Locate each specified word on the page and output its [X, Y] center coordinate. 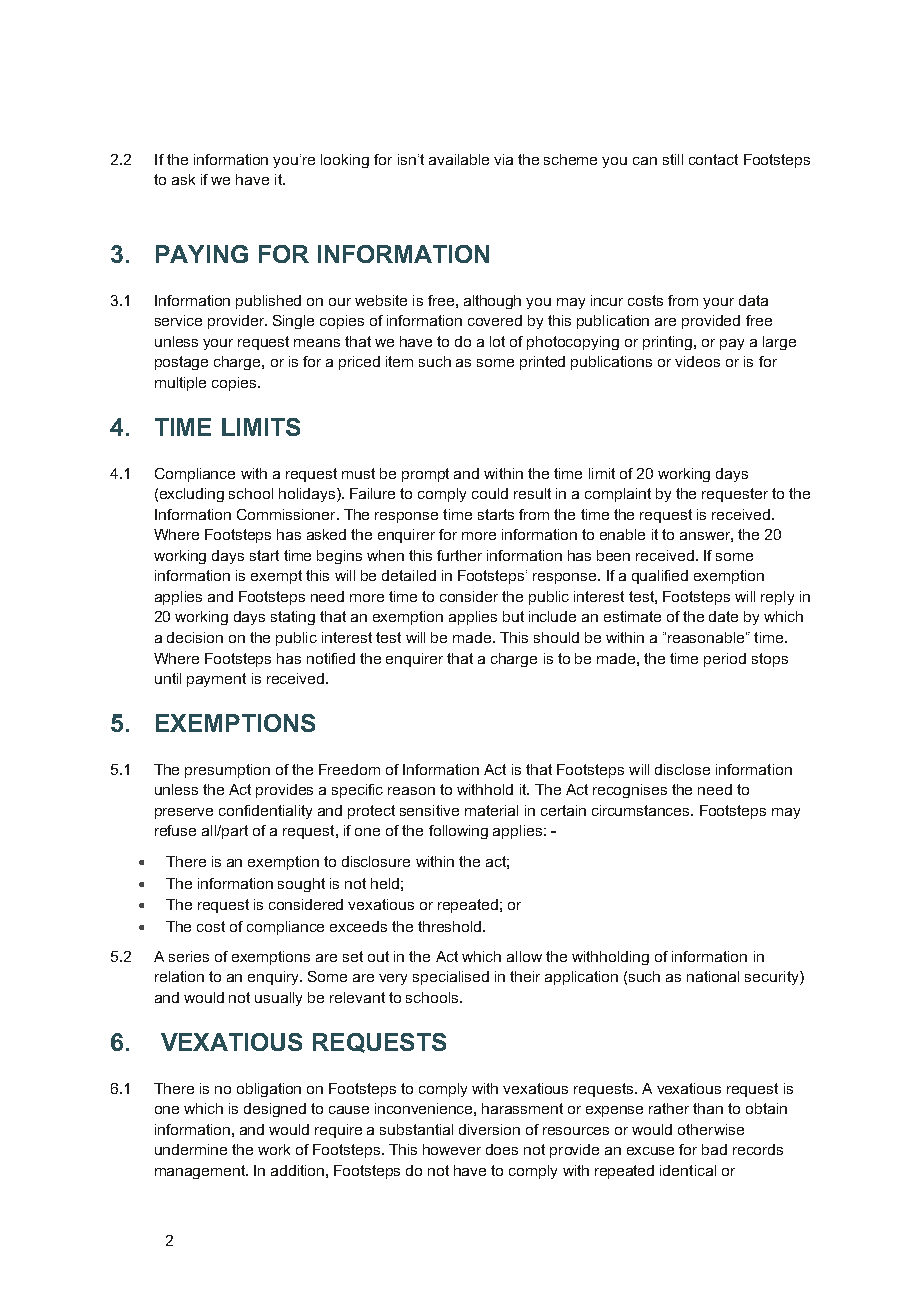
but [513, 616]
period [725, 660]
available [459, 159]
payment [216, 680]
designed [275, 1110]
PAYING [202, 254]
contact [713, 159]
